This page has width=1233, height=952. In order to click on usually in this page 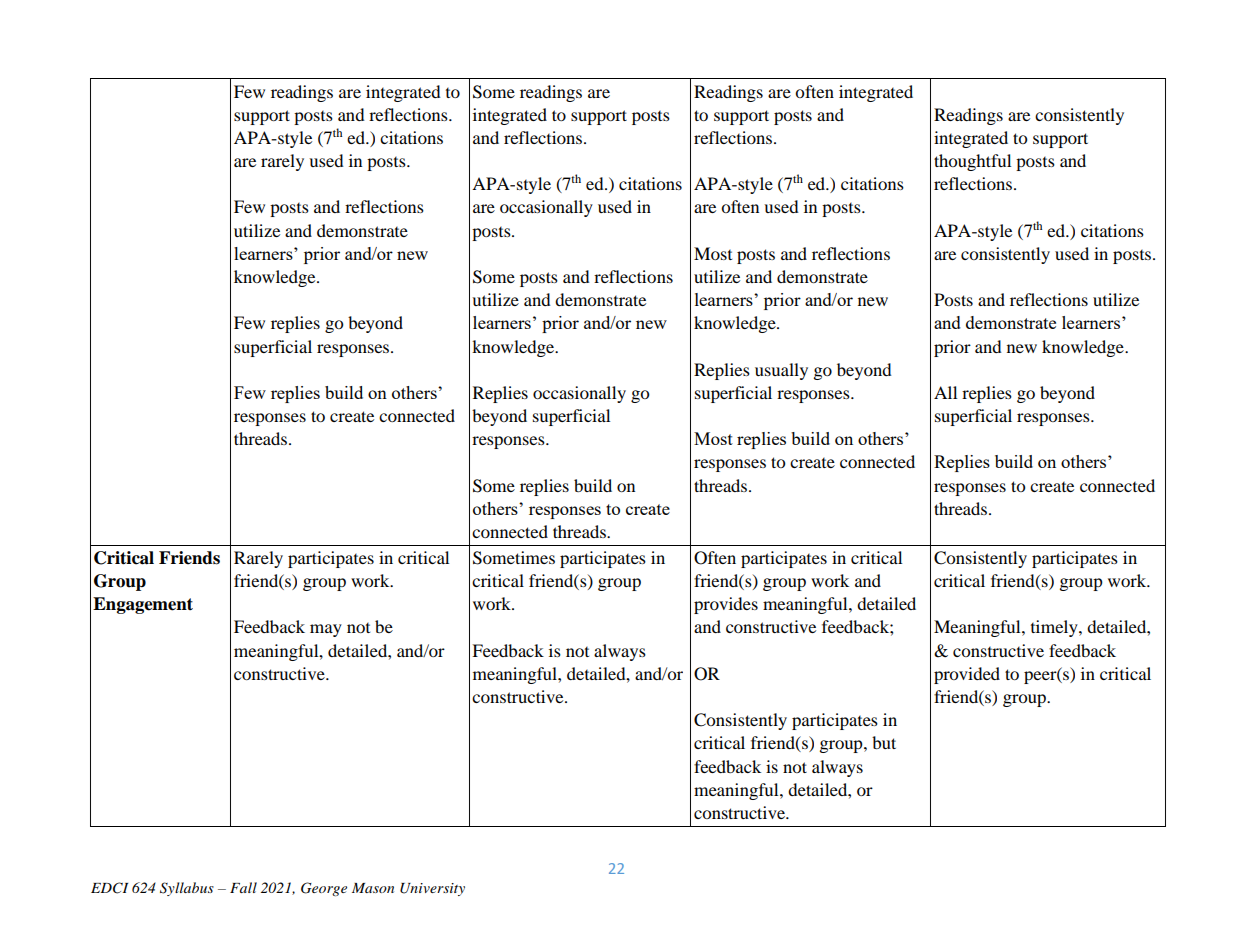, I will do `click(781, 371)`.
